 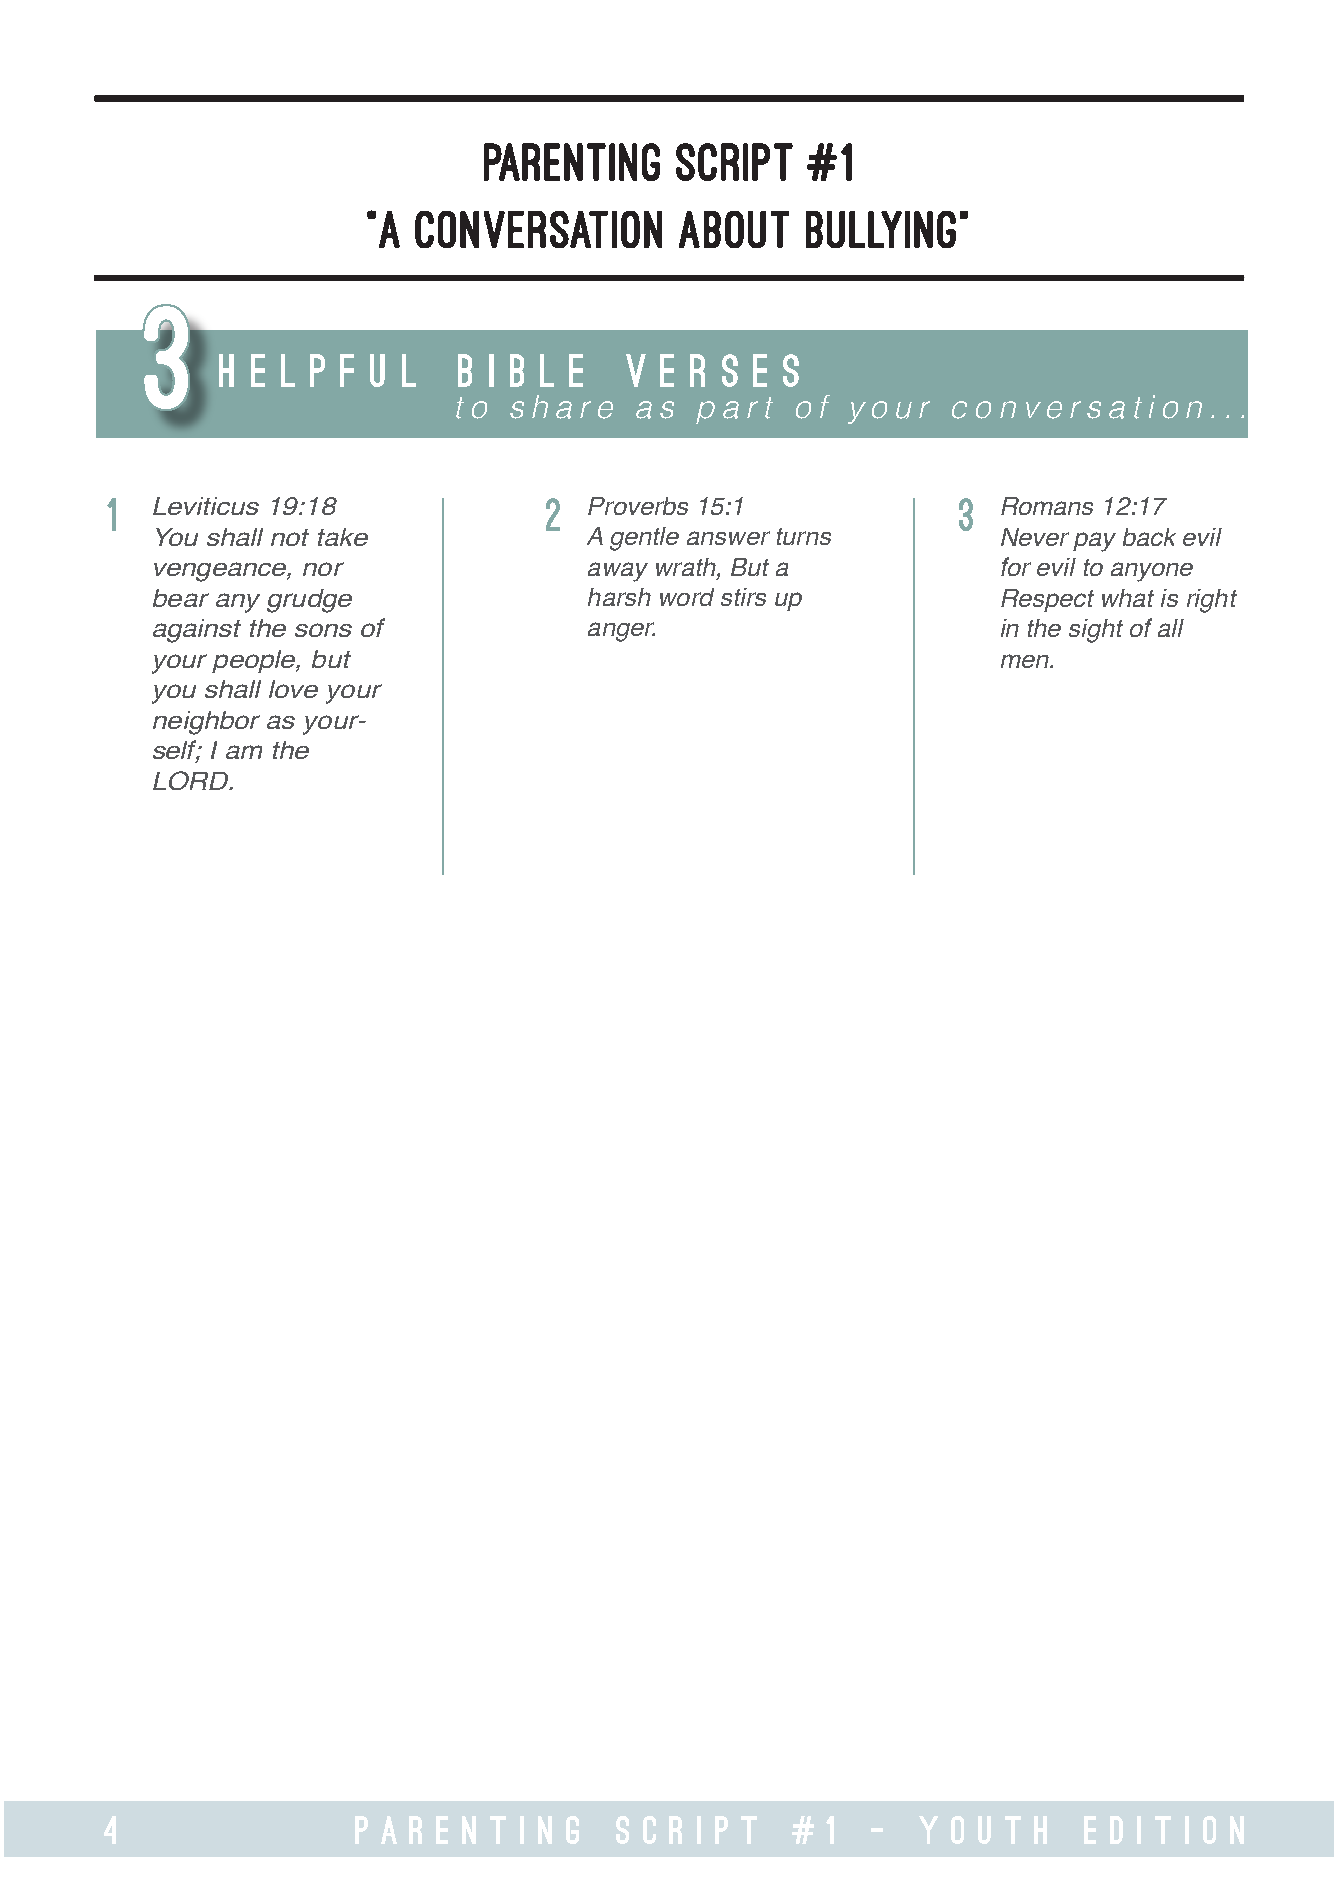 I want to click on about, so click(x=734, y=229).
